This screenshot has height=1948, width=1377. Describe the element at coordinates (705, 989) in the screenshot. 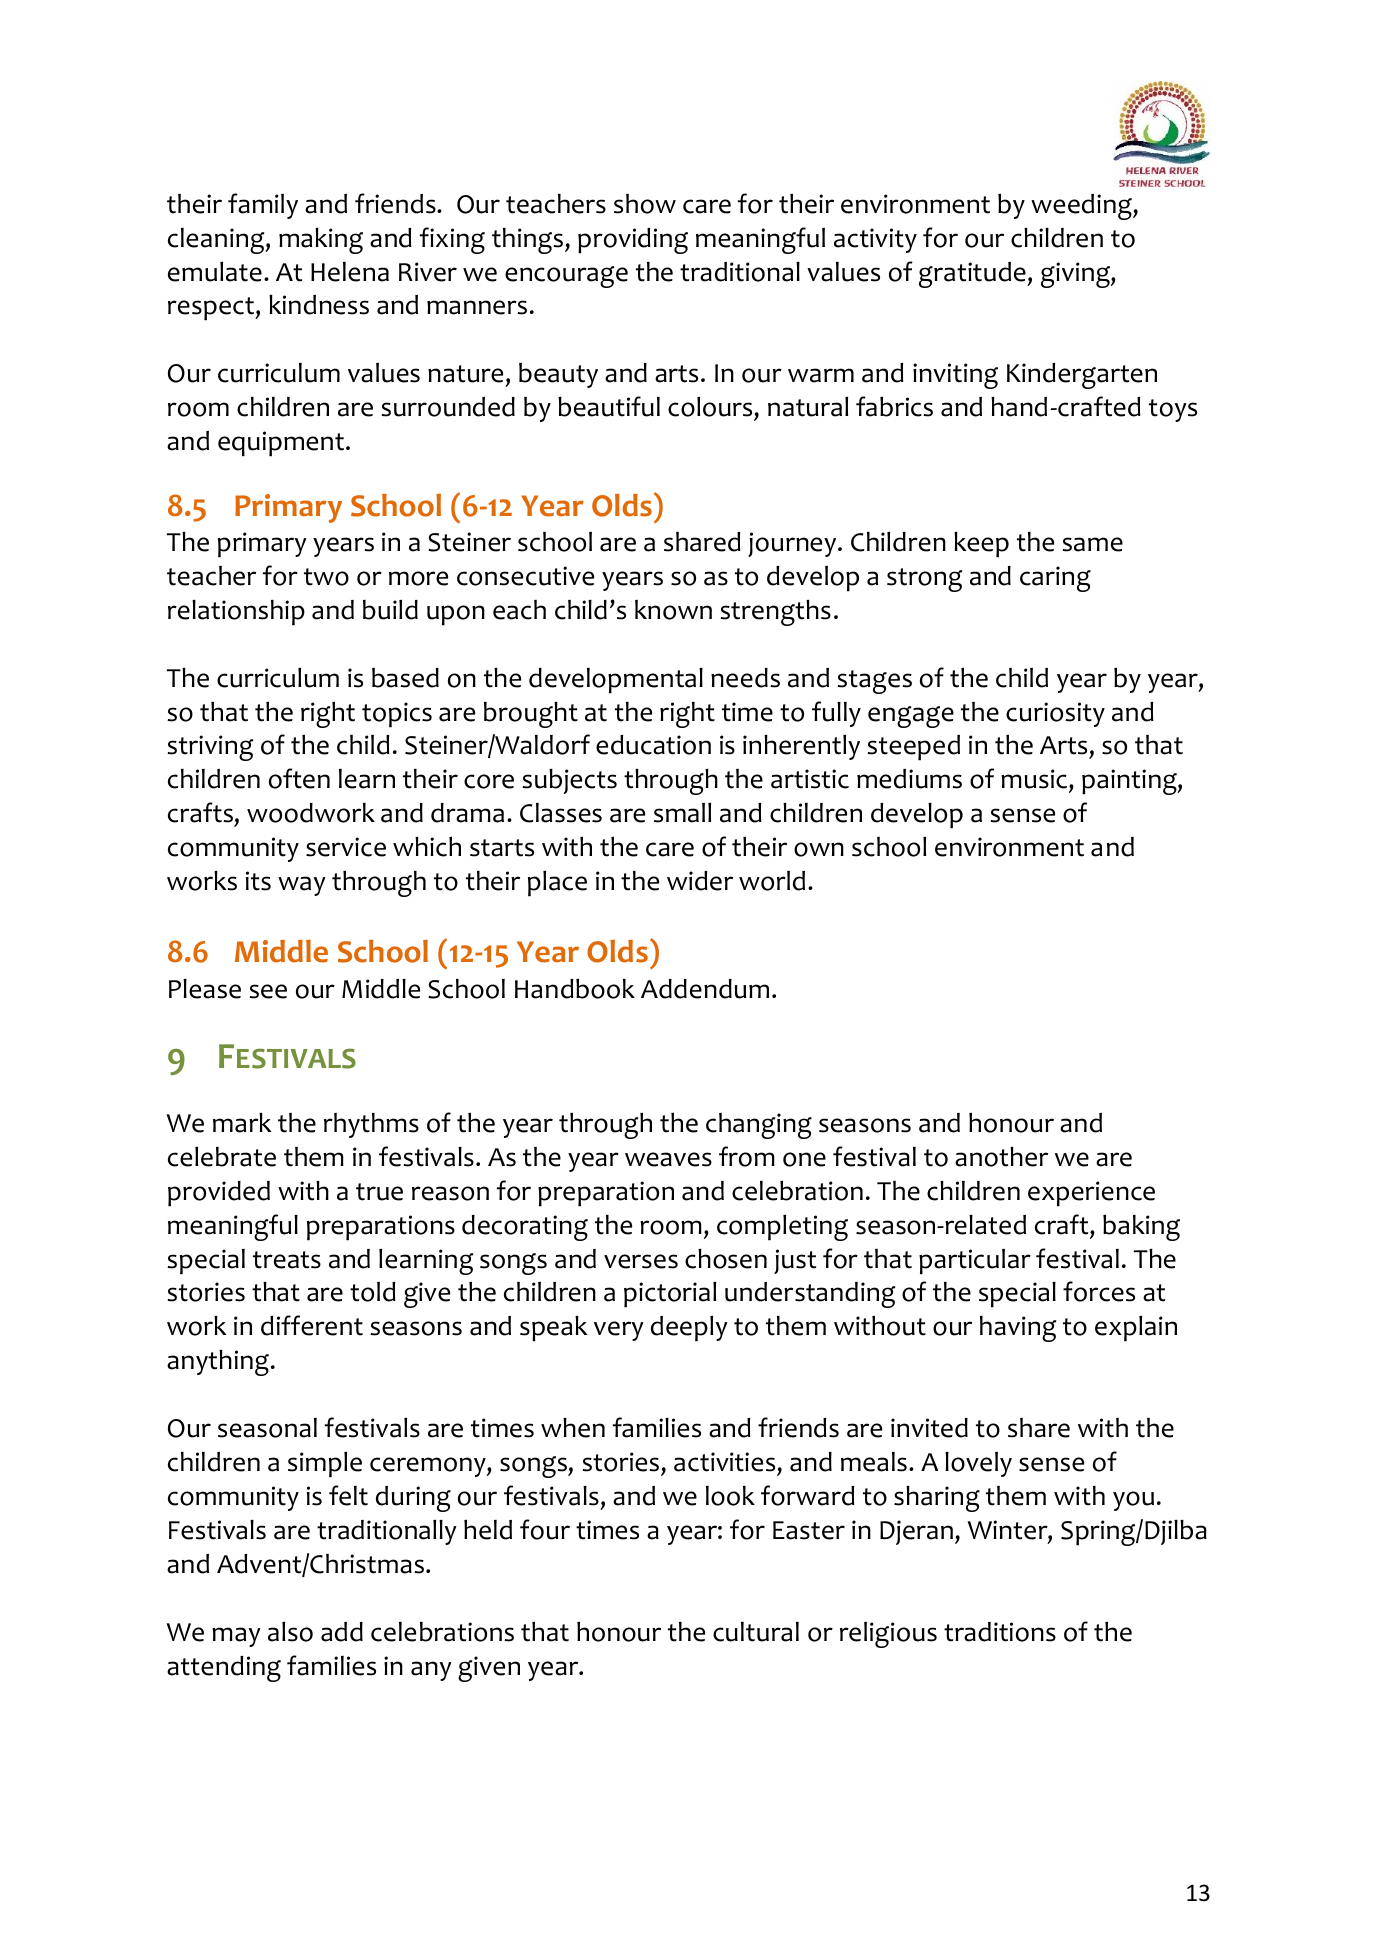

I see `Addendum` at that location.
